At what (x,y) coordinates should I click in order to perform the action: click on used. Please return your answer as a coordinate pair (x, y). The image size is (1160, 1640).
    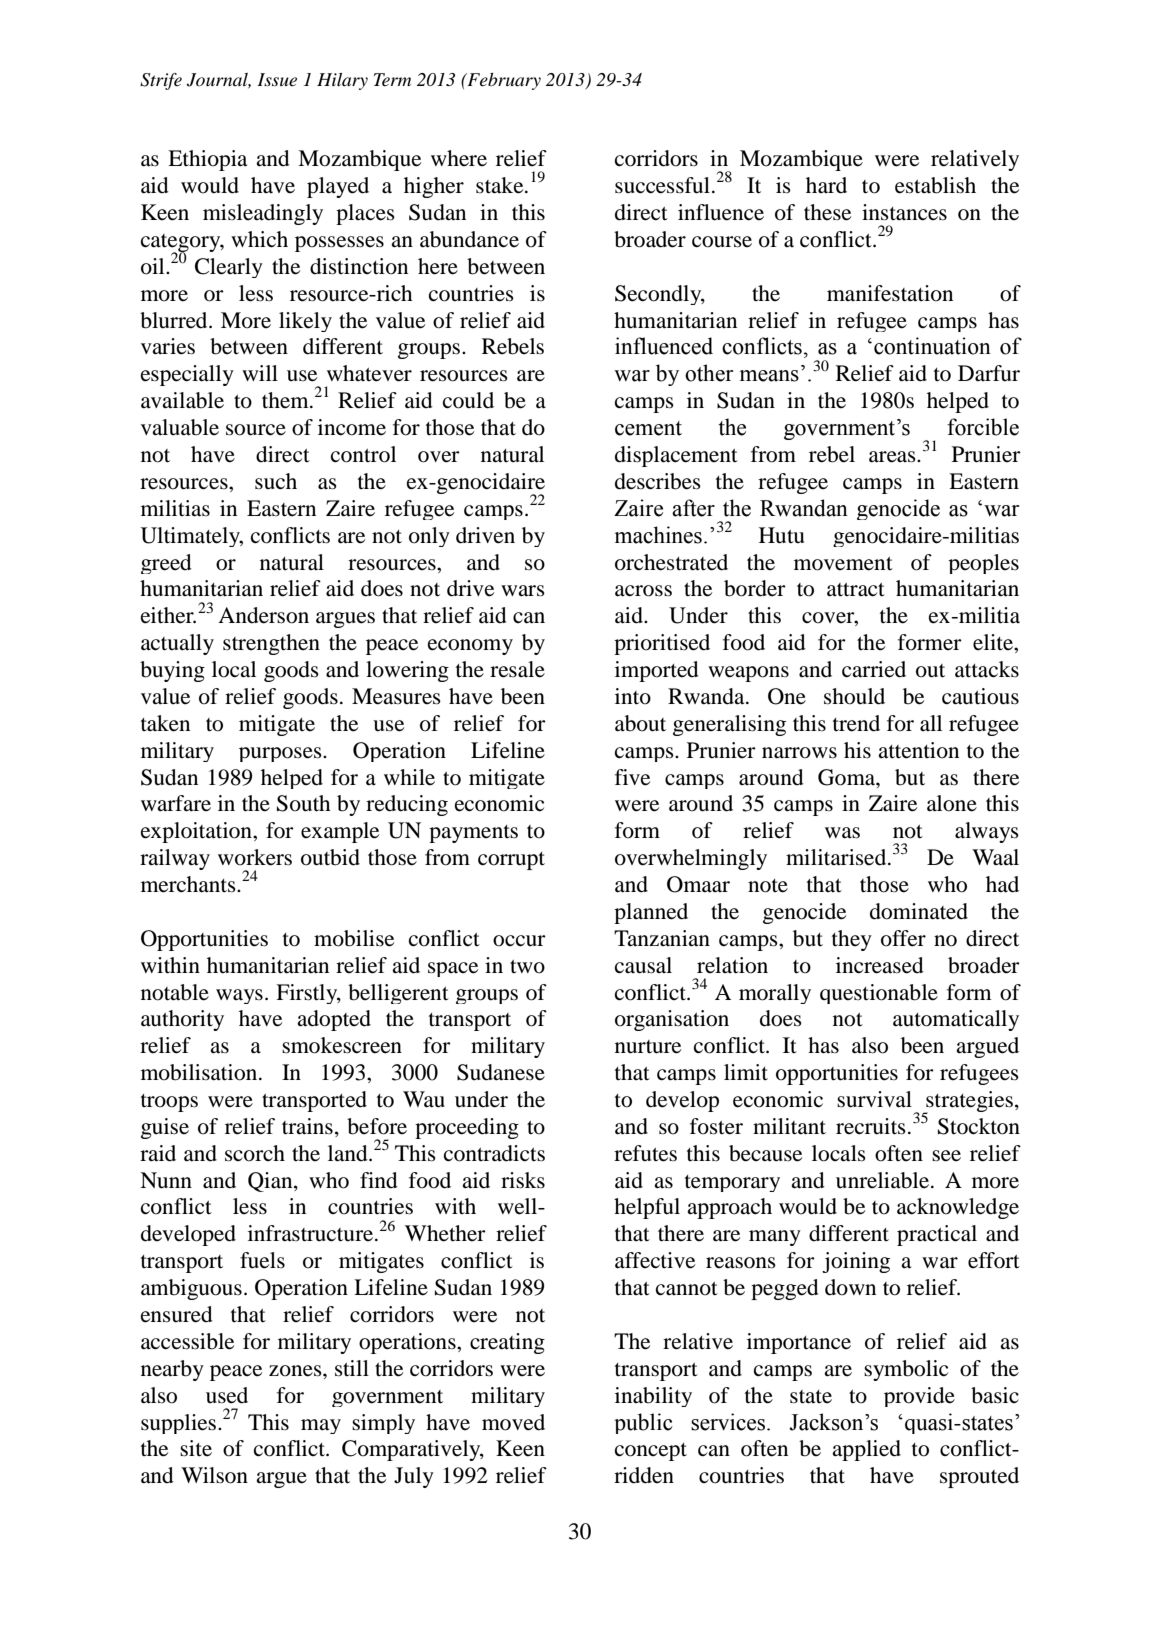
    Looking at the image, I should click on (227, 1395).
